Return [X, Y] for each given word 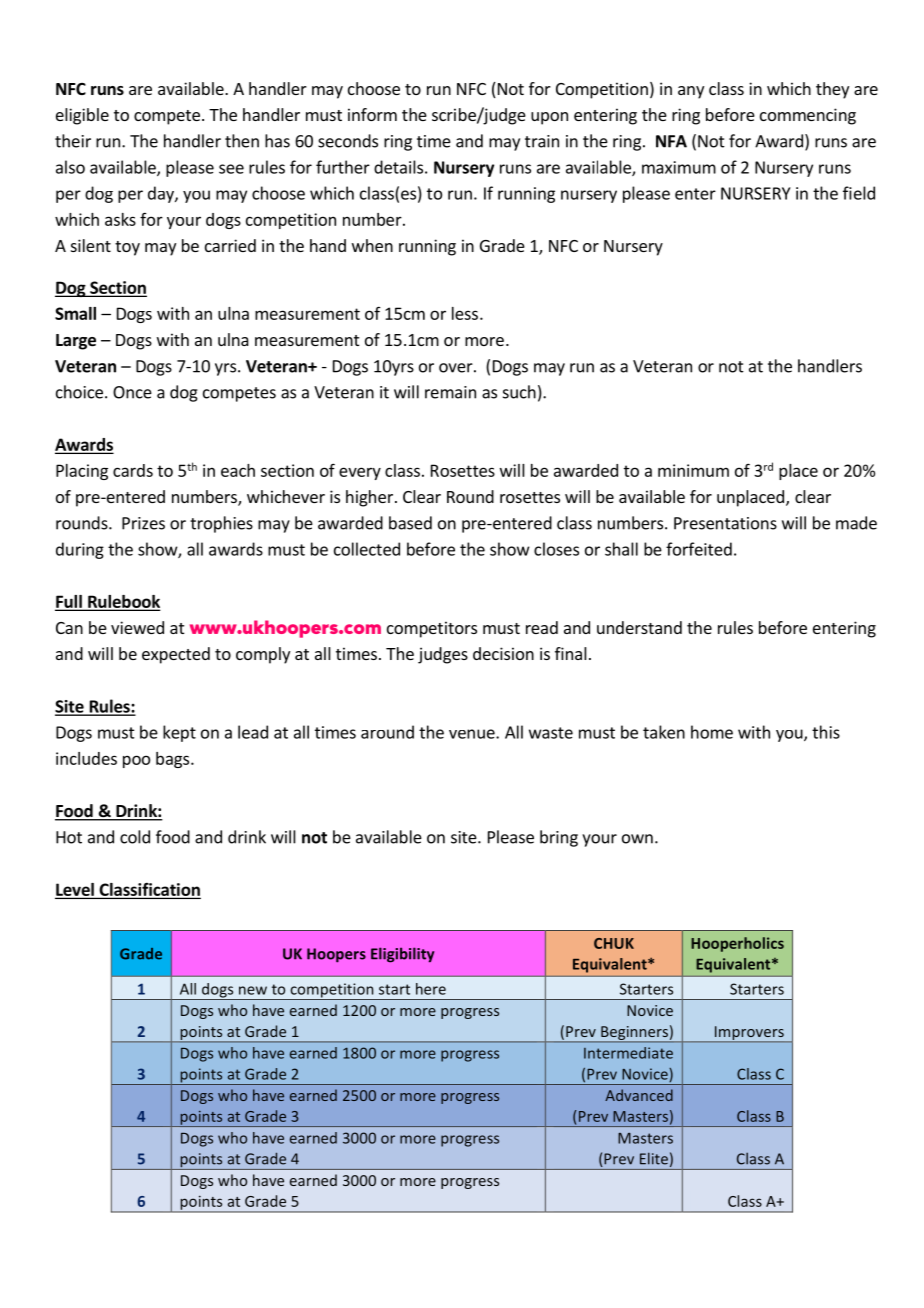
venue [473, 734]
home [712, 732]
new [253, 990]
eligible [82, 116]
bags [174, 760]
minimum [693, 470]
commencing [808, 116]
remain [450, 392]
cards [133, 470]
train [542, 141]
